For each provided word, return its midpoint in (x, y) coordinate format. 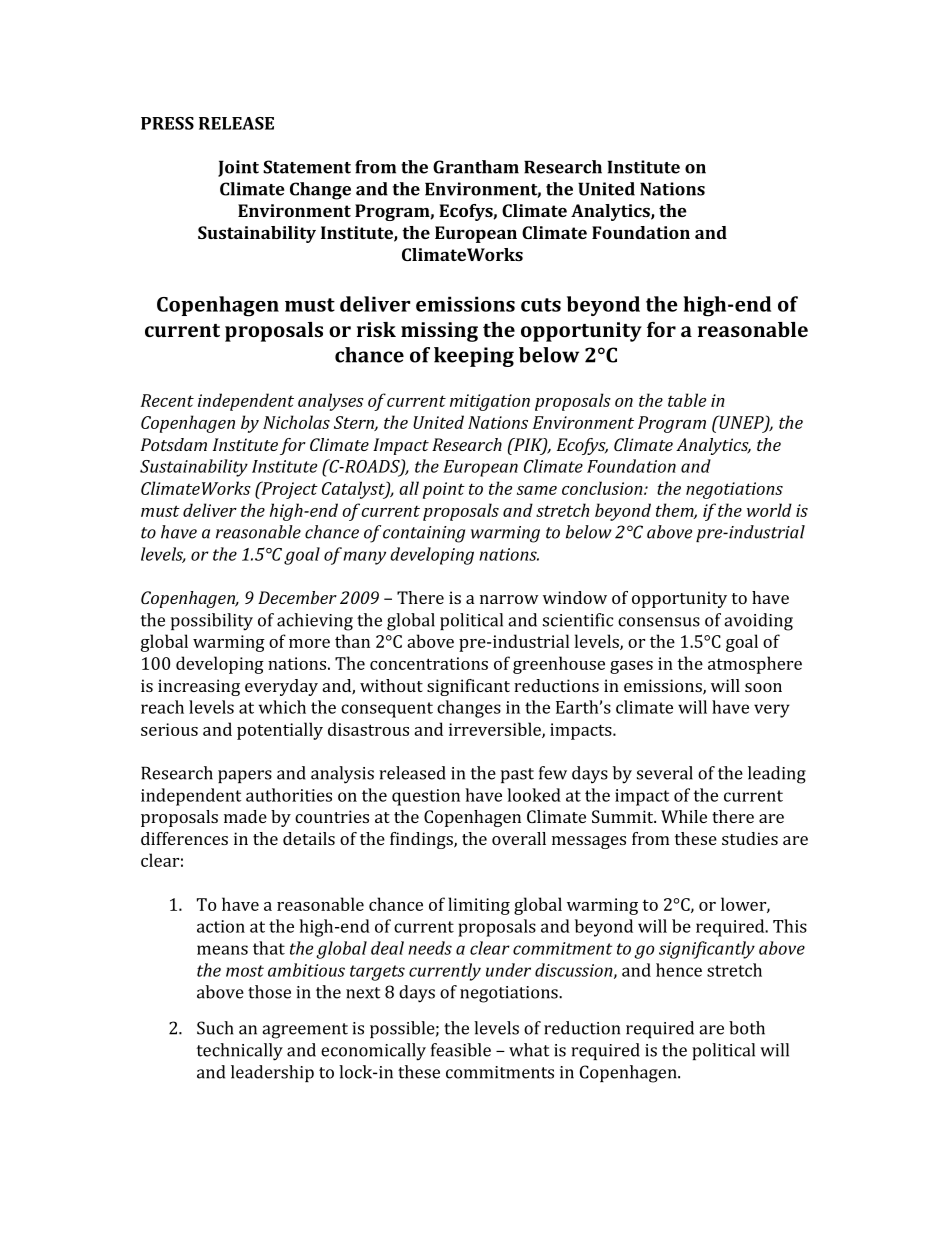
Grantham (476, 167)
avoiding (758, 622)
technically (240, 1052)
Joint (238, 168)
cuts (541, 305)
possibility (212, 622)
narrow (509, 599)
